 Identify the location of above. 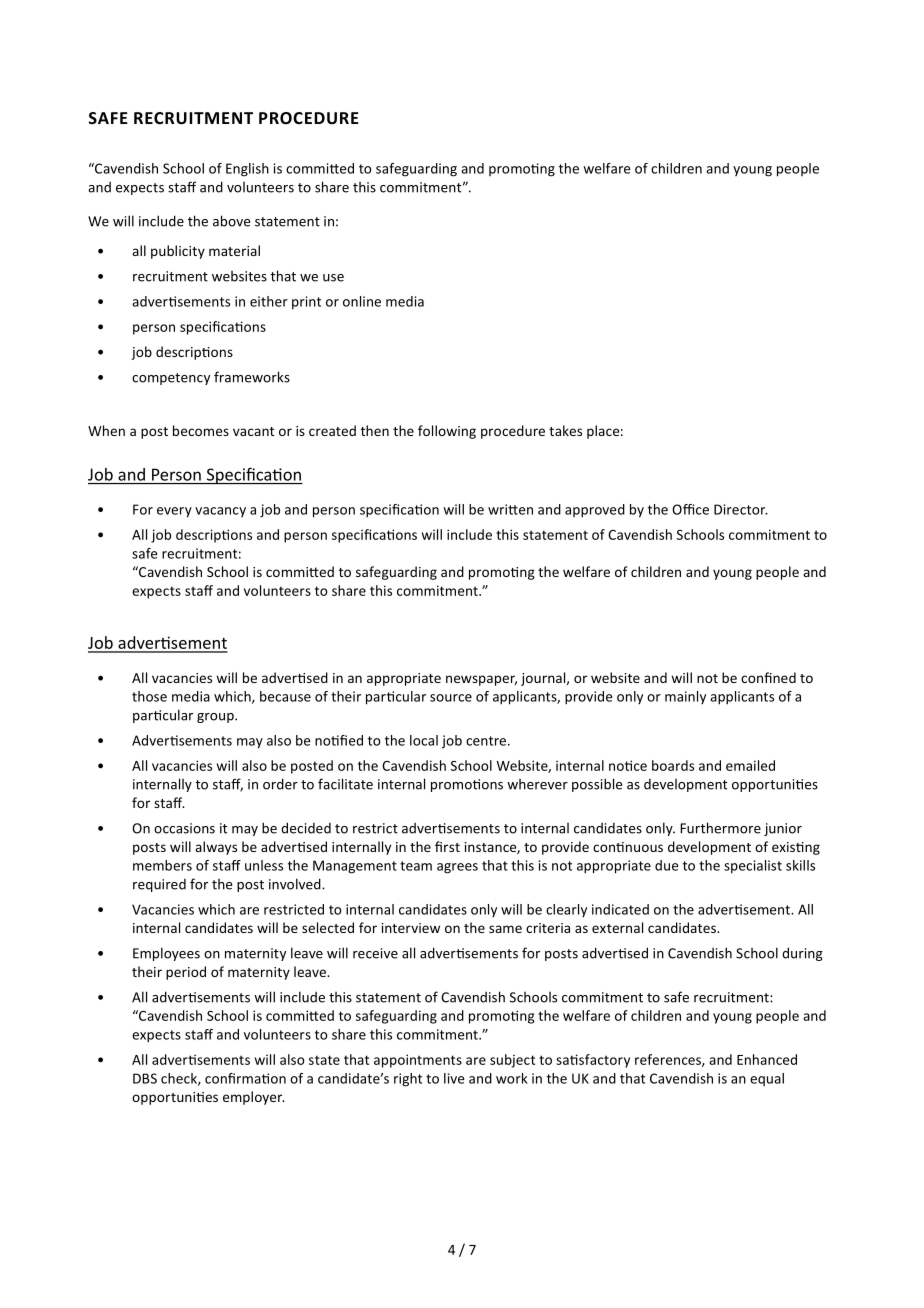
(231, 221).
